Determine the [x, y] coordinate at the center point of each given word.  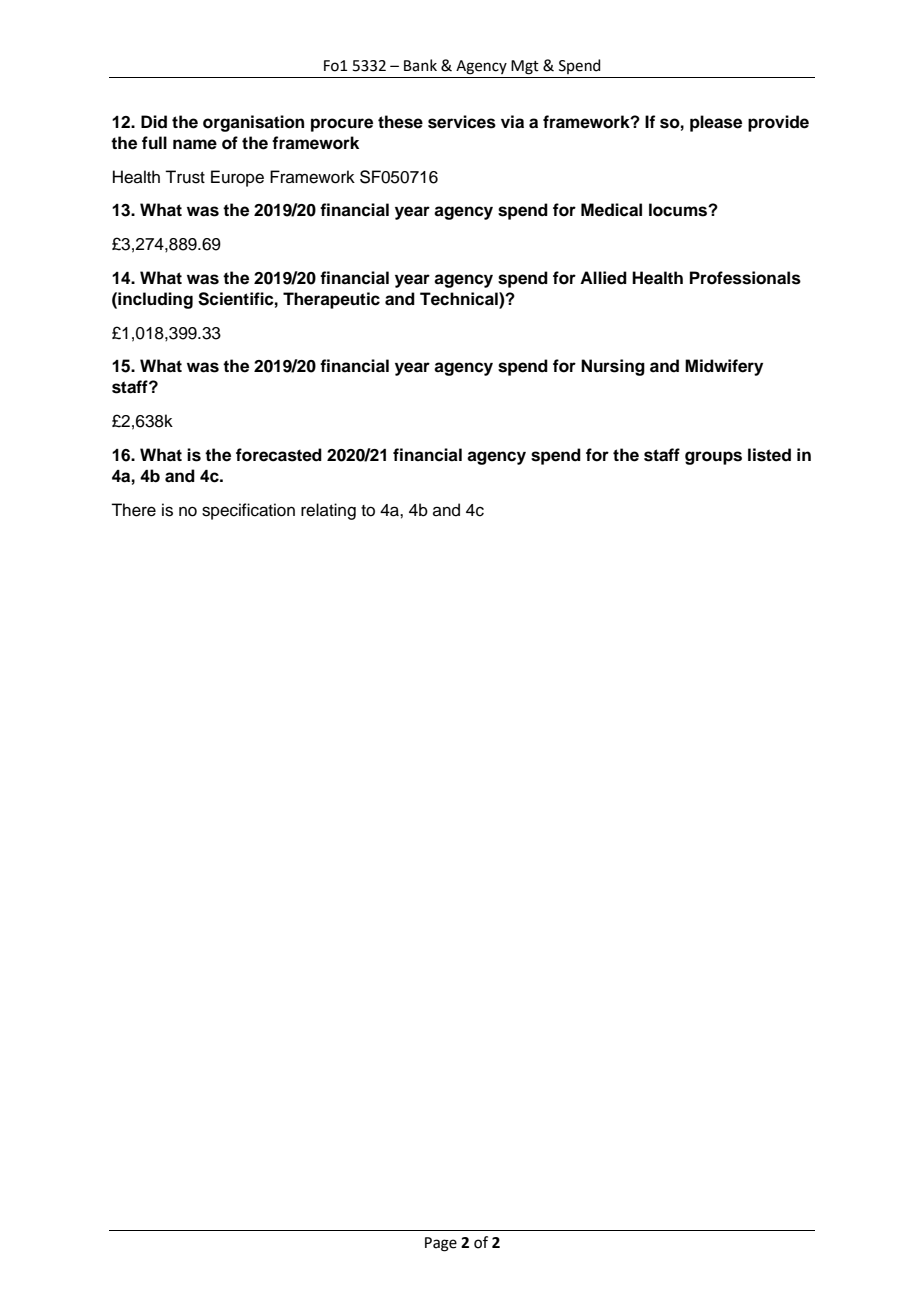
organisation [253, 123]
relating [328, 511]
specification [248, 511]
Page [441, 1244]
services [462, 122]
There [133, 510]
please [716, 123]
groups [713, 458]
